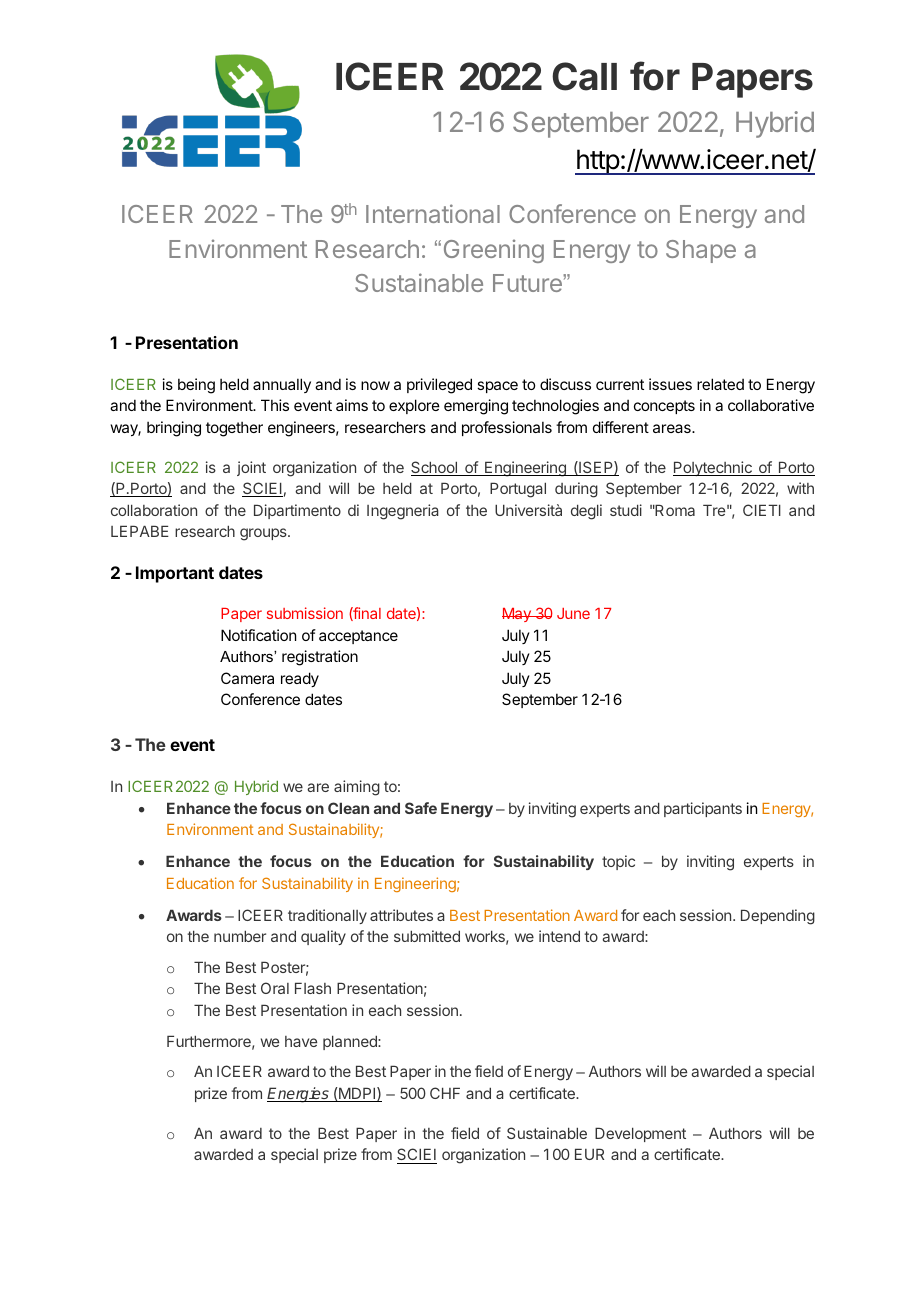  What do you see at coordinates (701, 251) in the image?
I see `Shape` at bounding box center [701, 251].
